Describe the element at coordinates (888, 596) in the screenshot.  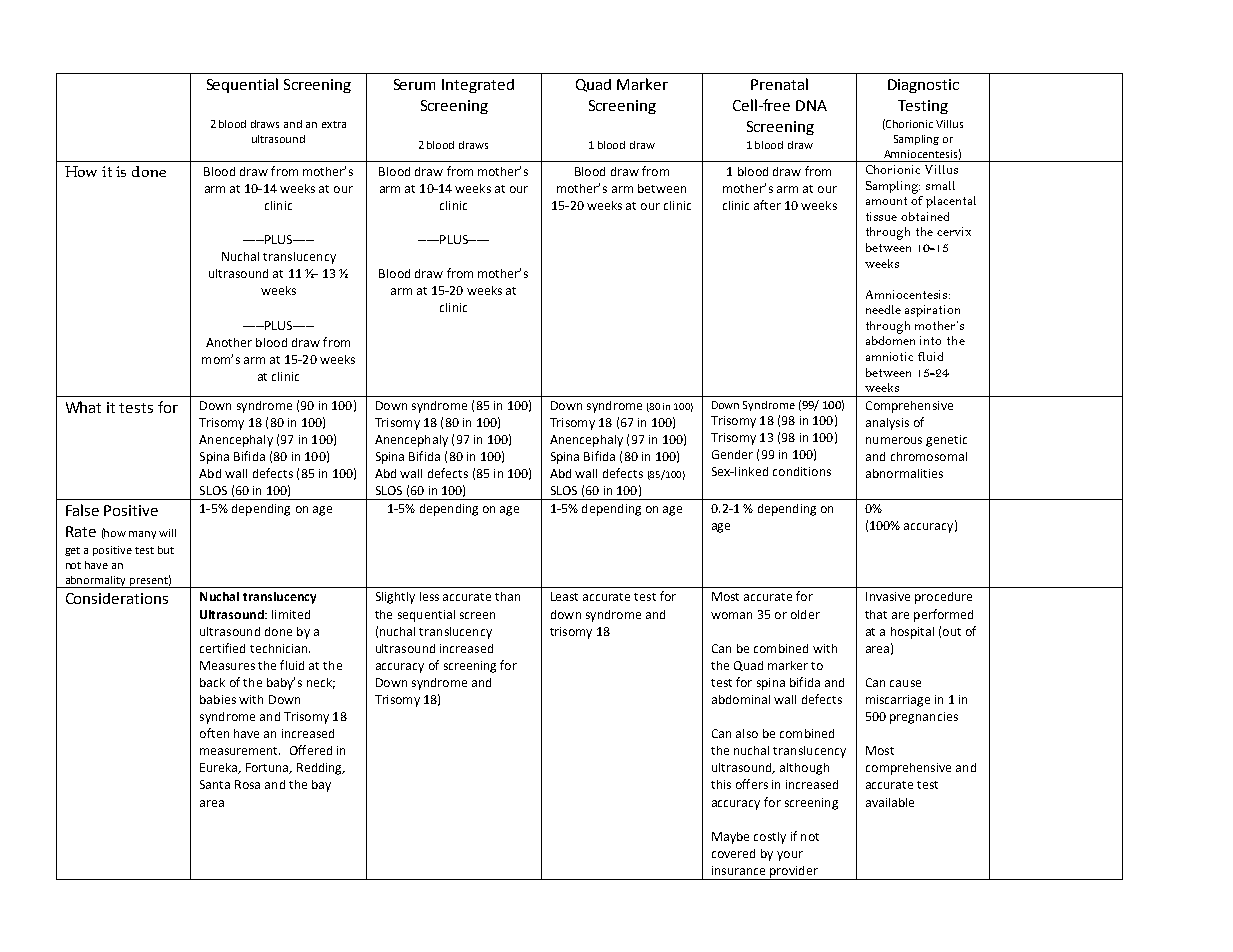
I see `Invasive` at that location.
